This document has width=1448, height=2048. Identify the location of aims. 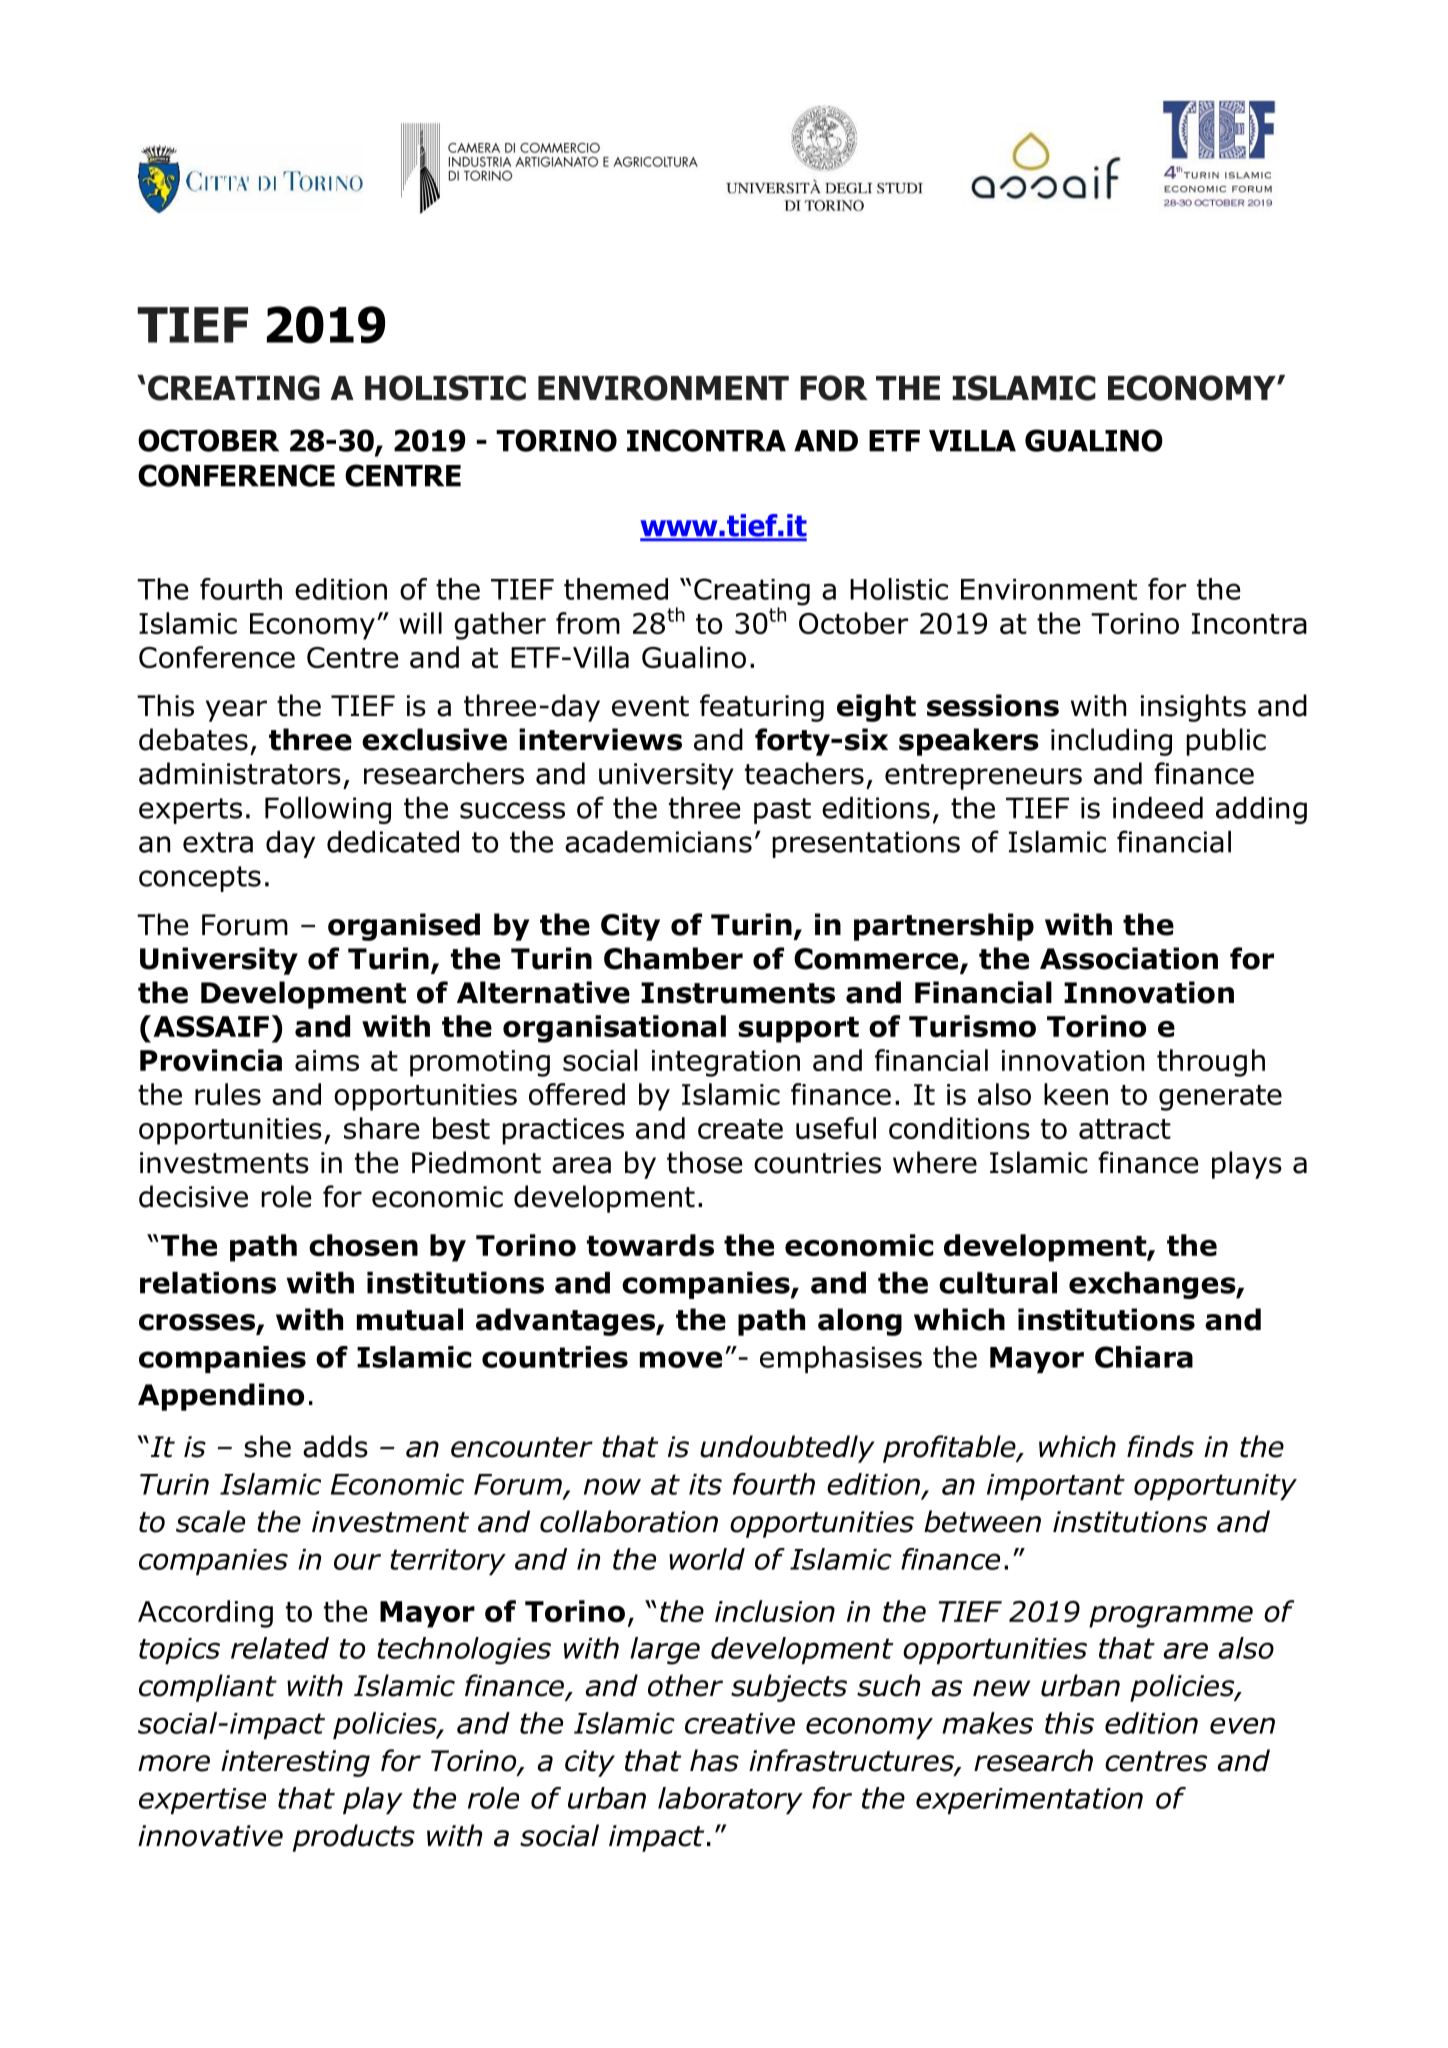
(327, 1060).
